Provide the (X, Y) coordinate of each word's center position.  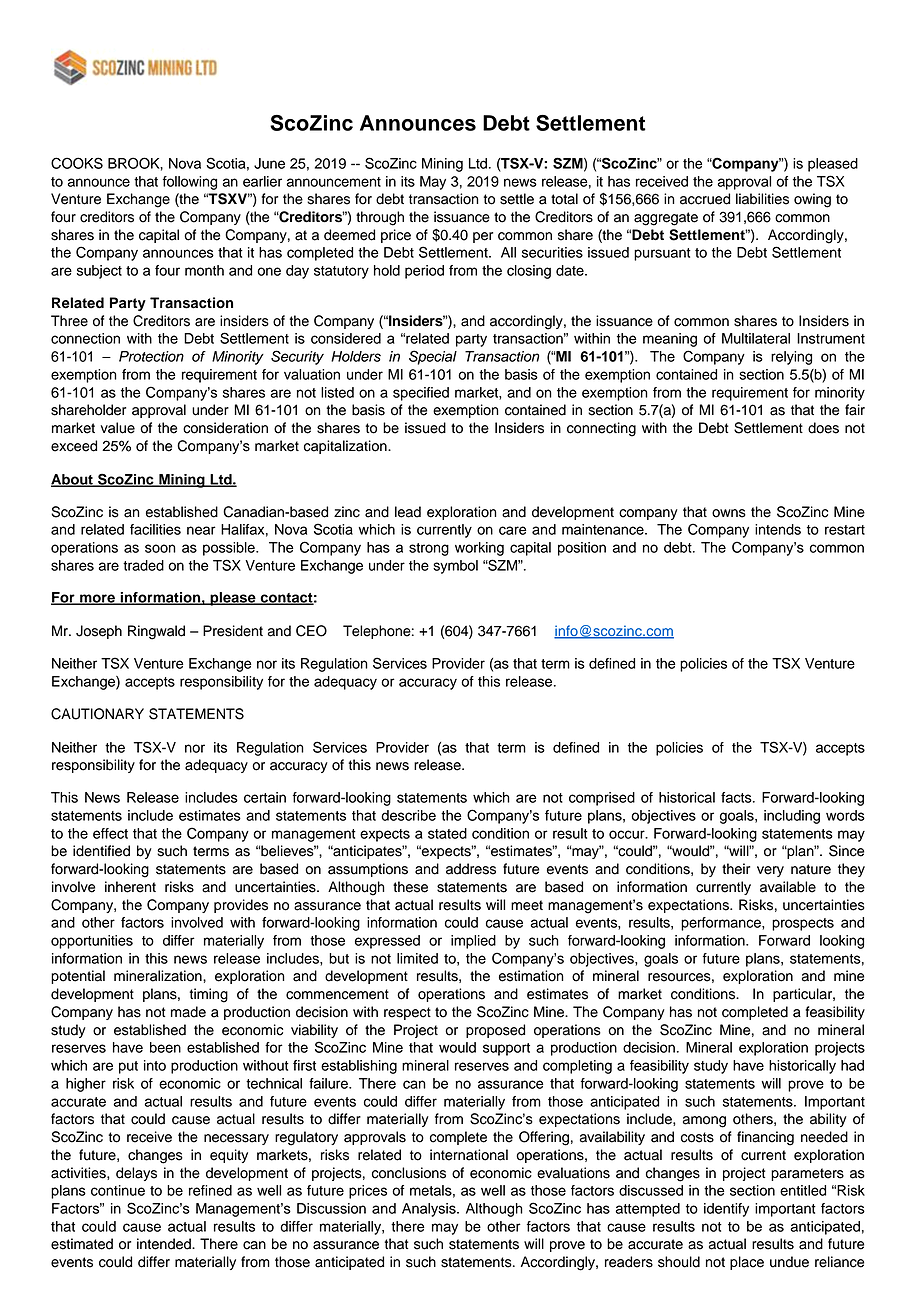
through (380, 218)
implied (473, 942)
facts (737, 797)
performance (722, 924)
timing (208, 995)
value (117, 428)
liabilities (762, 199)
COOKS (77, 163)
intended (165, 1244)
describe (408, 815)
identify (726, 1210)
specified (421, 394)
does (823, 428)
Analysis (430, 1210)
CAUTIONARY (97, 714)
